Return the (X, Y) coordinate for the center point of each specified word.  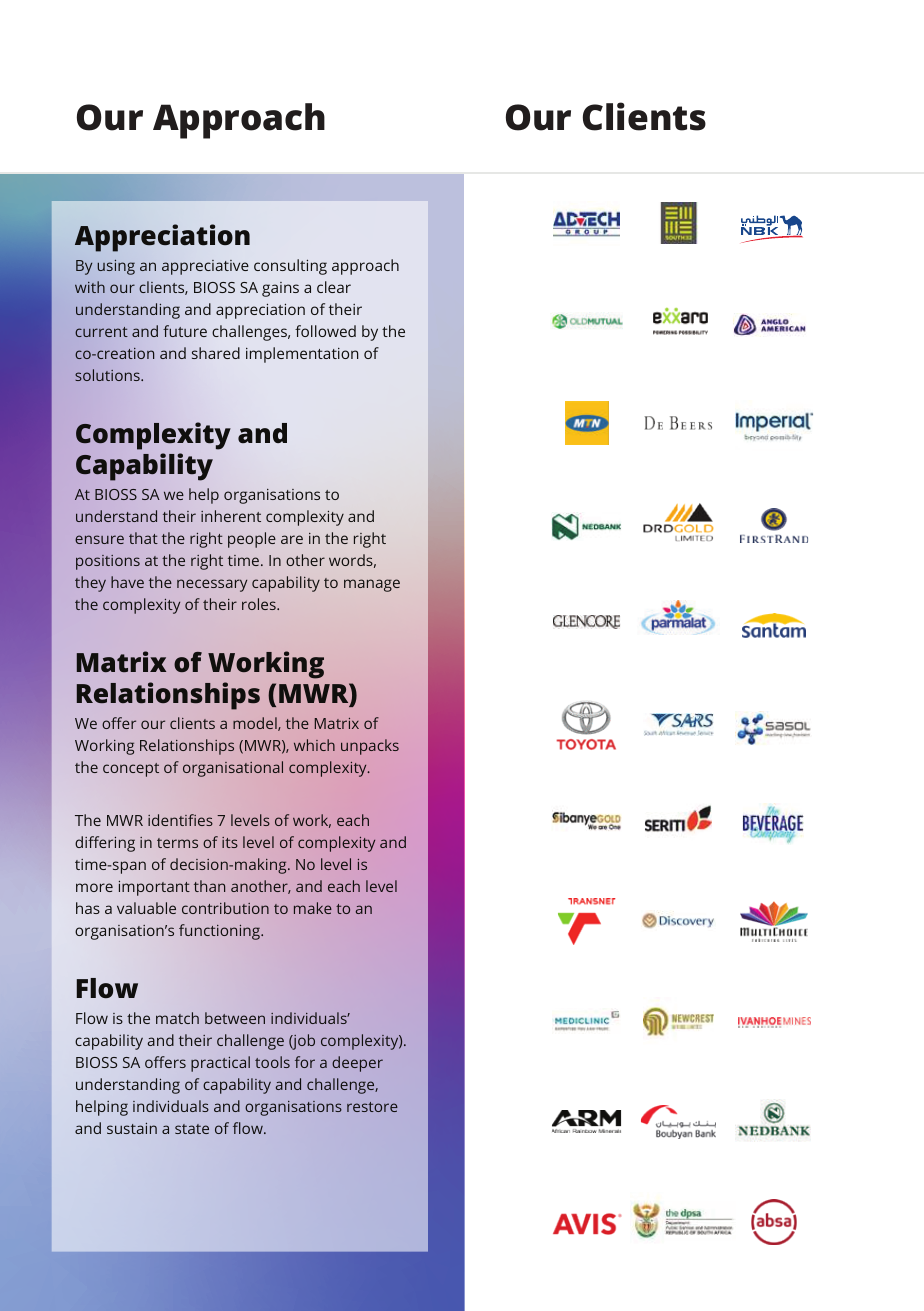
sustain (132, 1128)
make (313, 908)
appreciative (205, 267)
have (127, 582)
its (230, 842)
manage (372, 585)
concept (131, 770)
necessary (212, 585)
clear (334, 287)
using (116, 267)
